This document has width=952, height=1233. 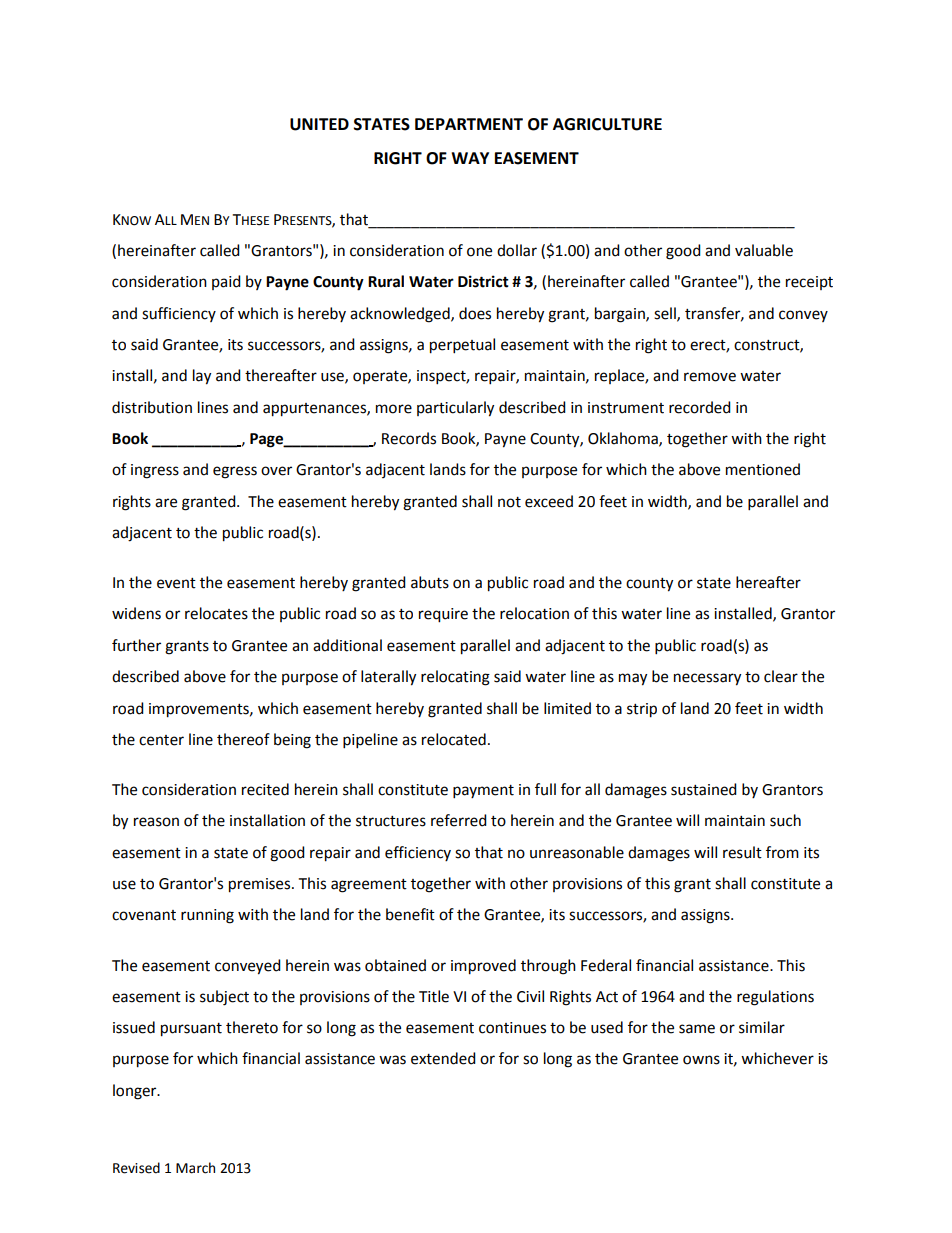 I want to click on recorded, so click(x=700, y=407).
